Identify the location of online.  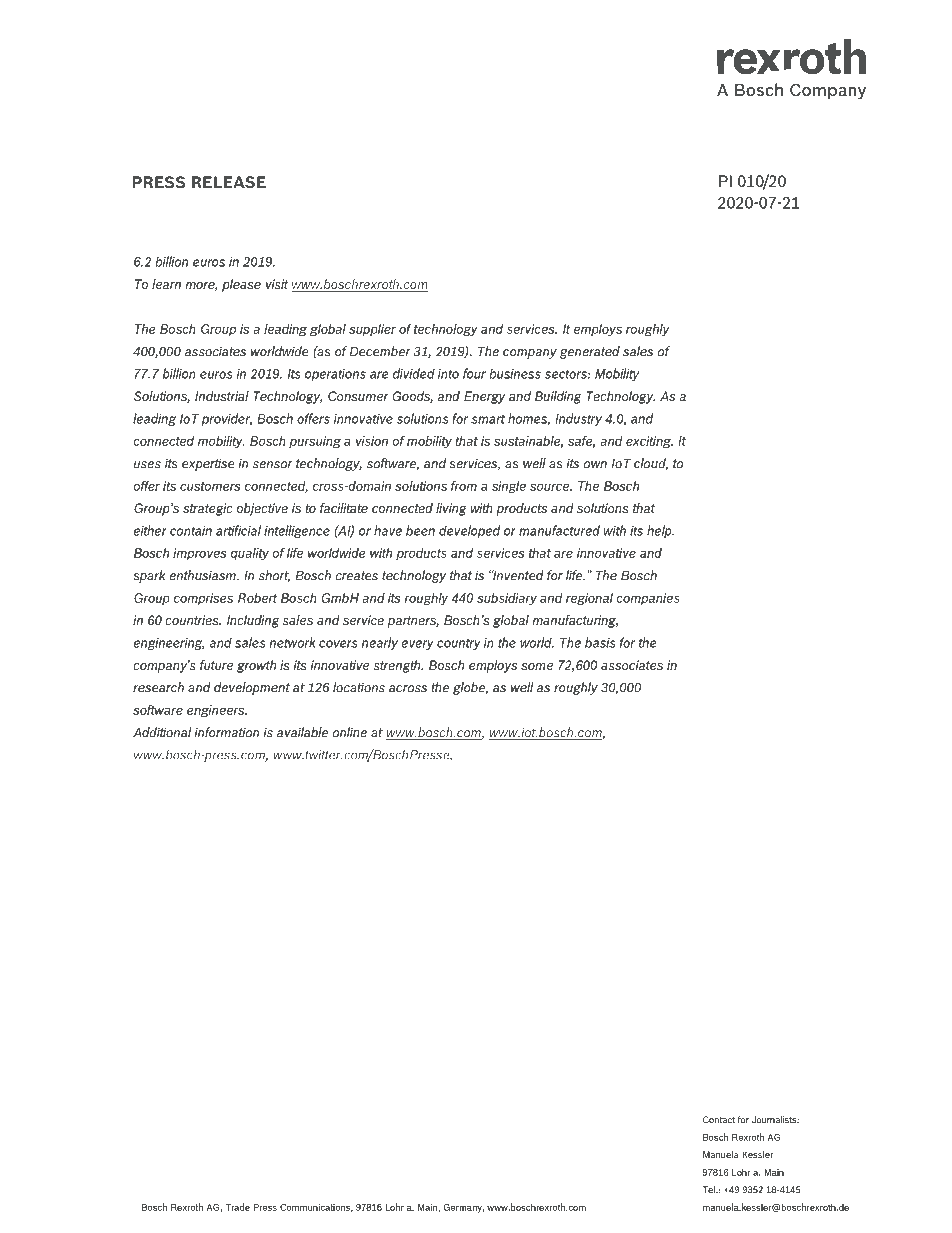
(349, 732).
